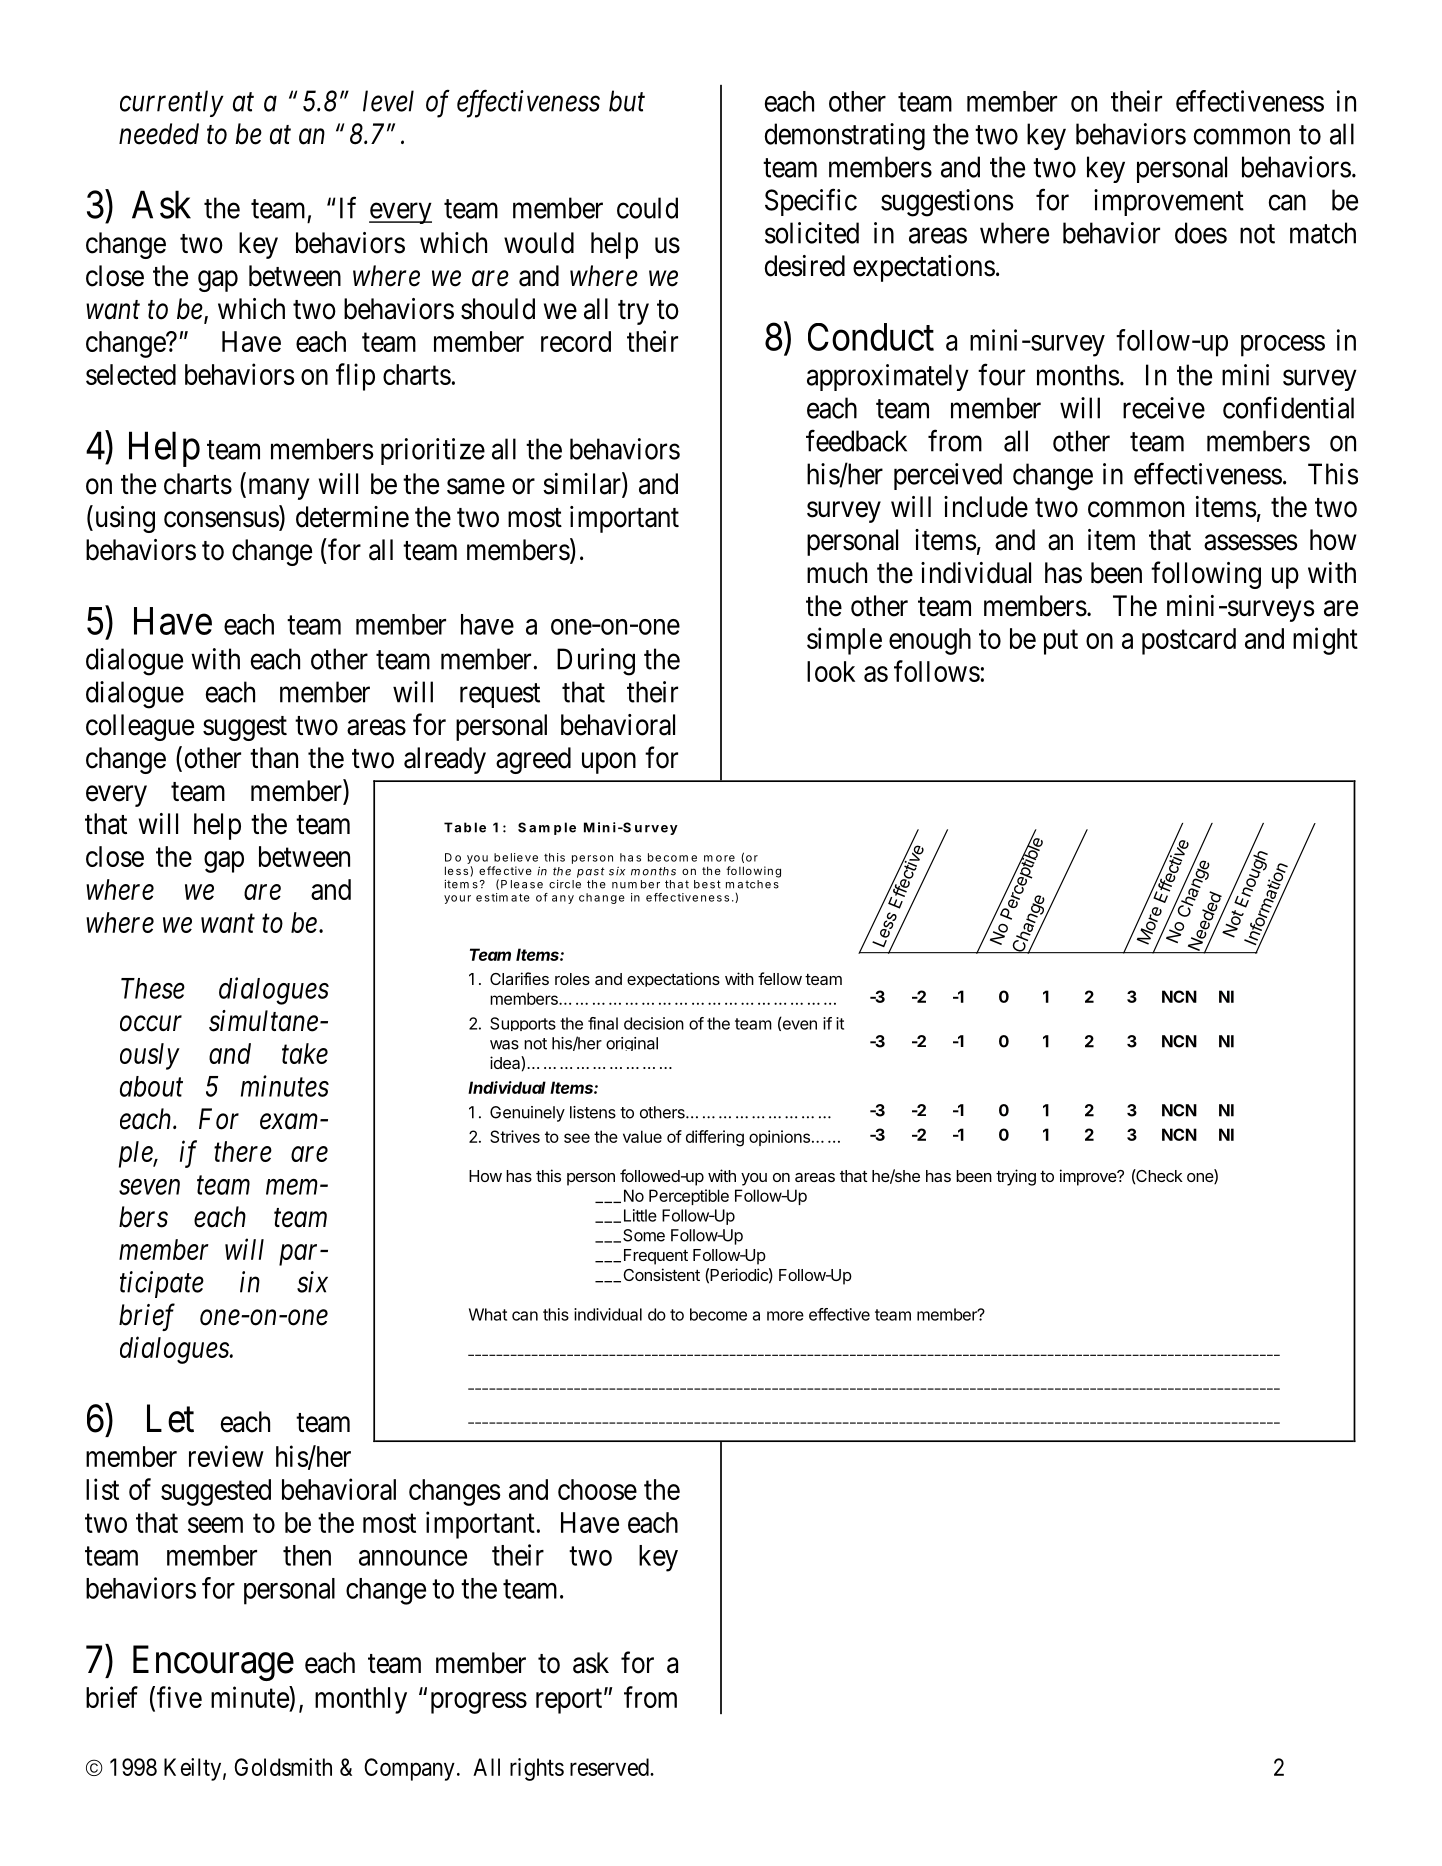 The image size is (1442, 1866). Describe the element at coordinates (754, 1179) in the screenshot. I see `you` at that location.
